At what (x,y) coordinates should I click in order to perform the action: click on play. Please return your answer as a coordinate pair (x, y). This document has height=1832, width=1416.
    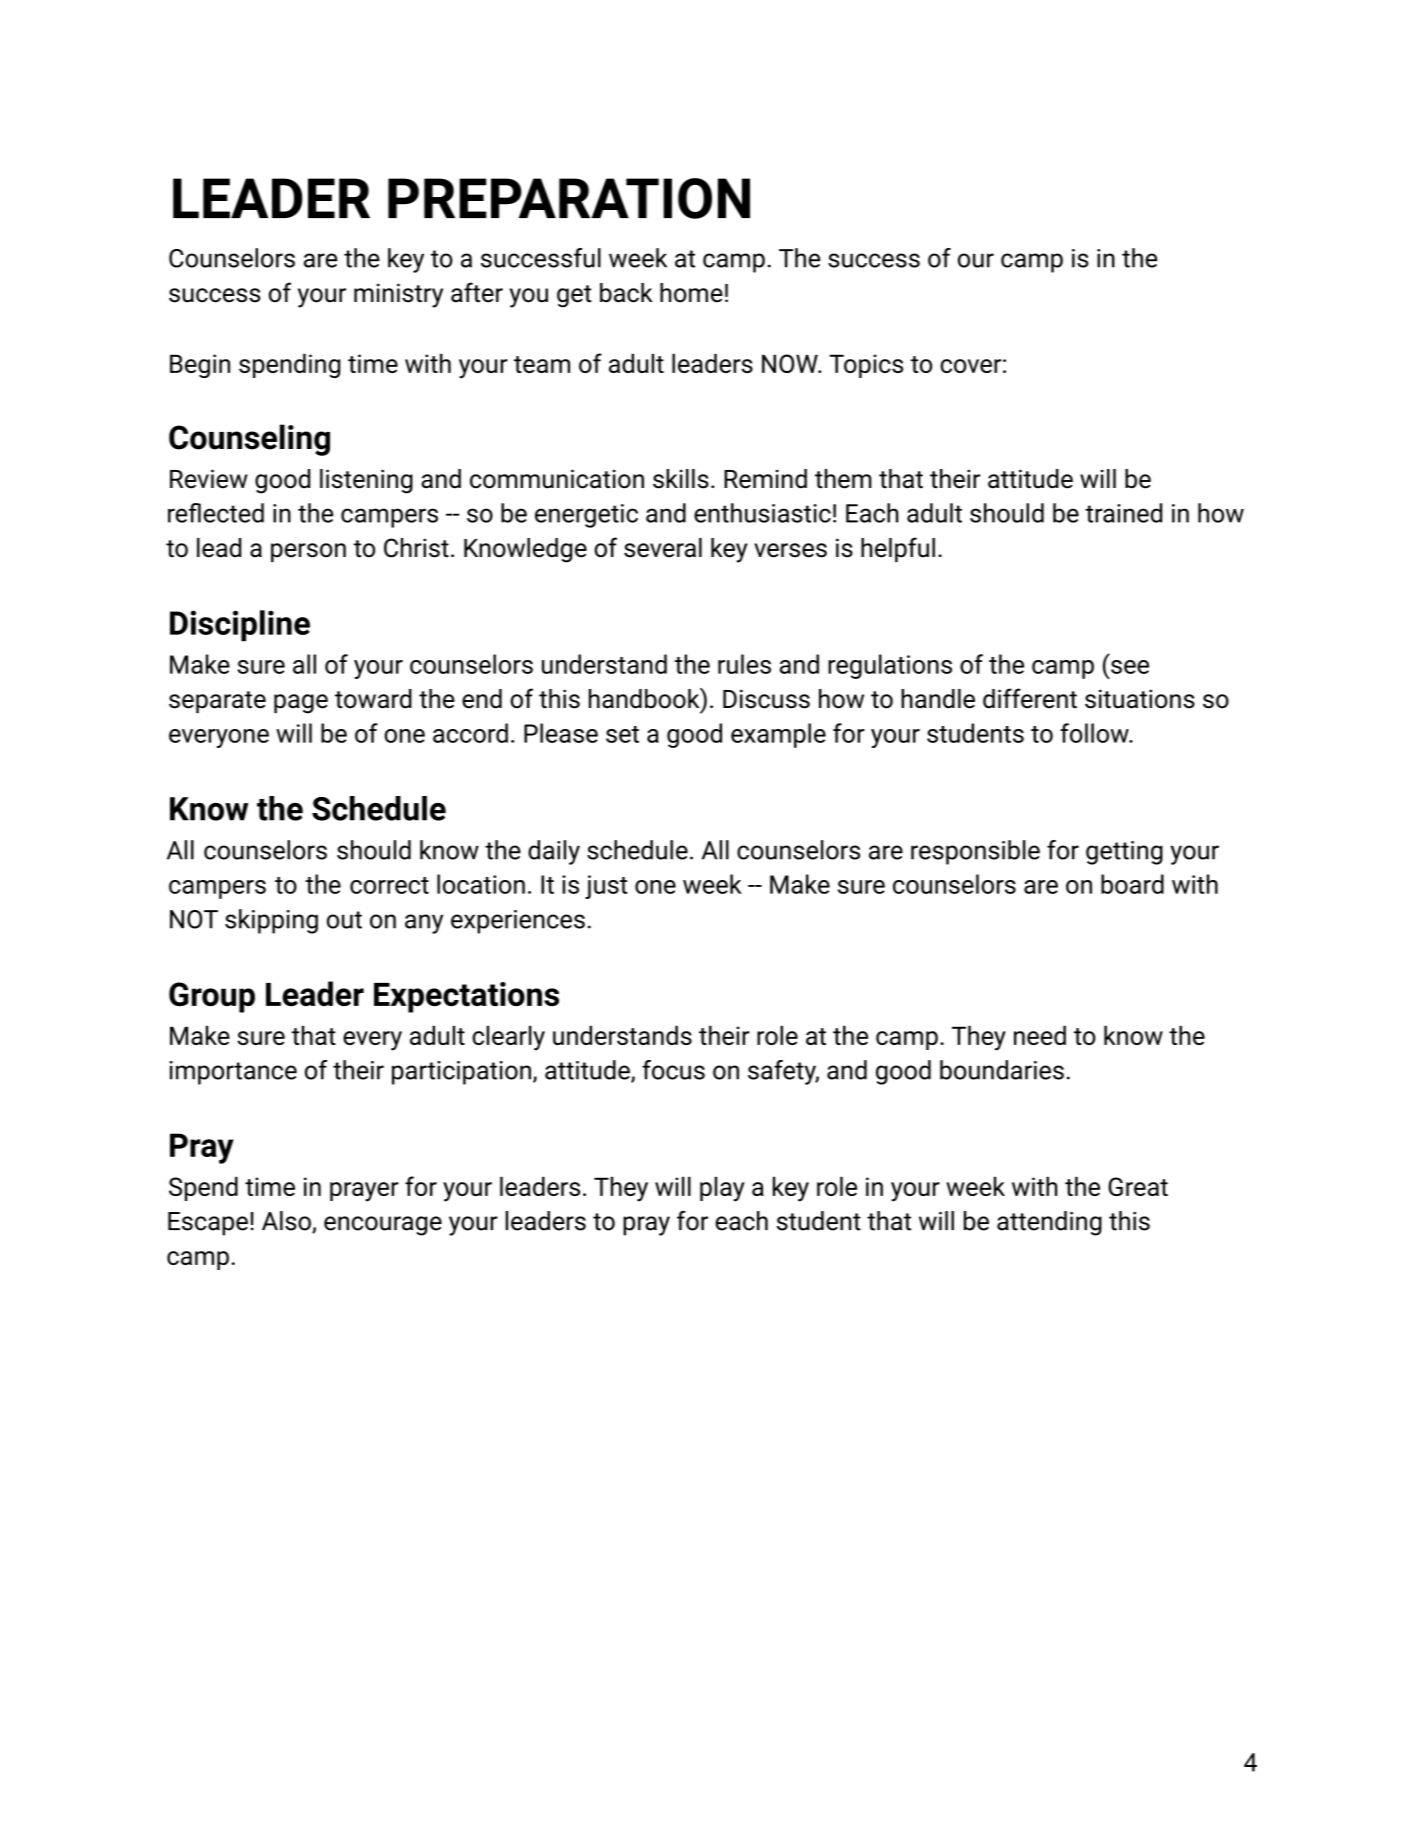
    Looking at the image, I should click on (722, 1189).
